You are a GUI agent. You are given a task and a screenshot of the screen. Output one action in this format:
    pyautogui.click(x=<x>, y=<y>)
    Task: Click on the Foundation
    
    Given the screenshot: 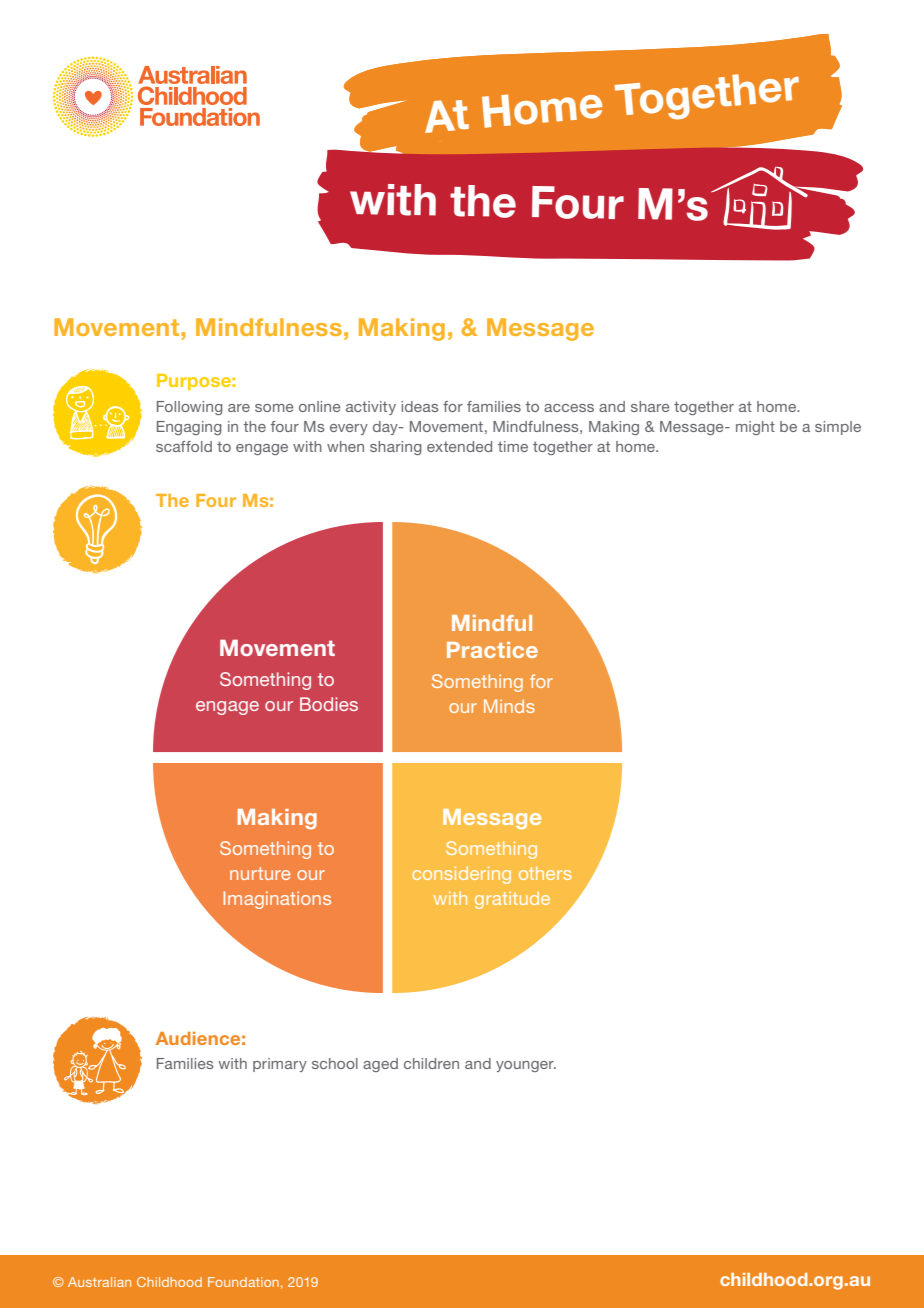 What is the action you would take?
    pyautogui.click(x=243, y=1282)
